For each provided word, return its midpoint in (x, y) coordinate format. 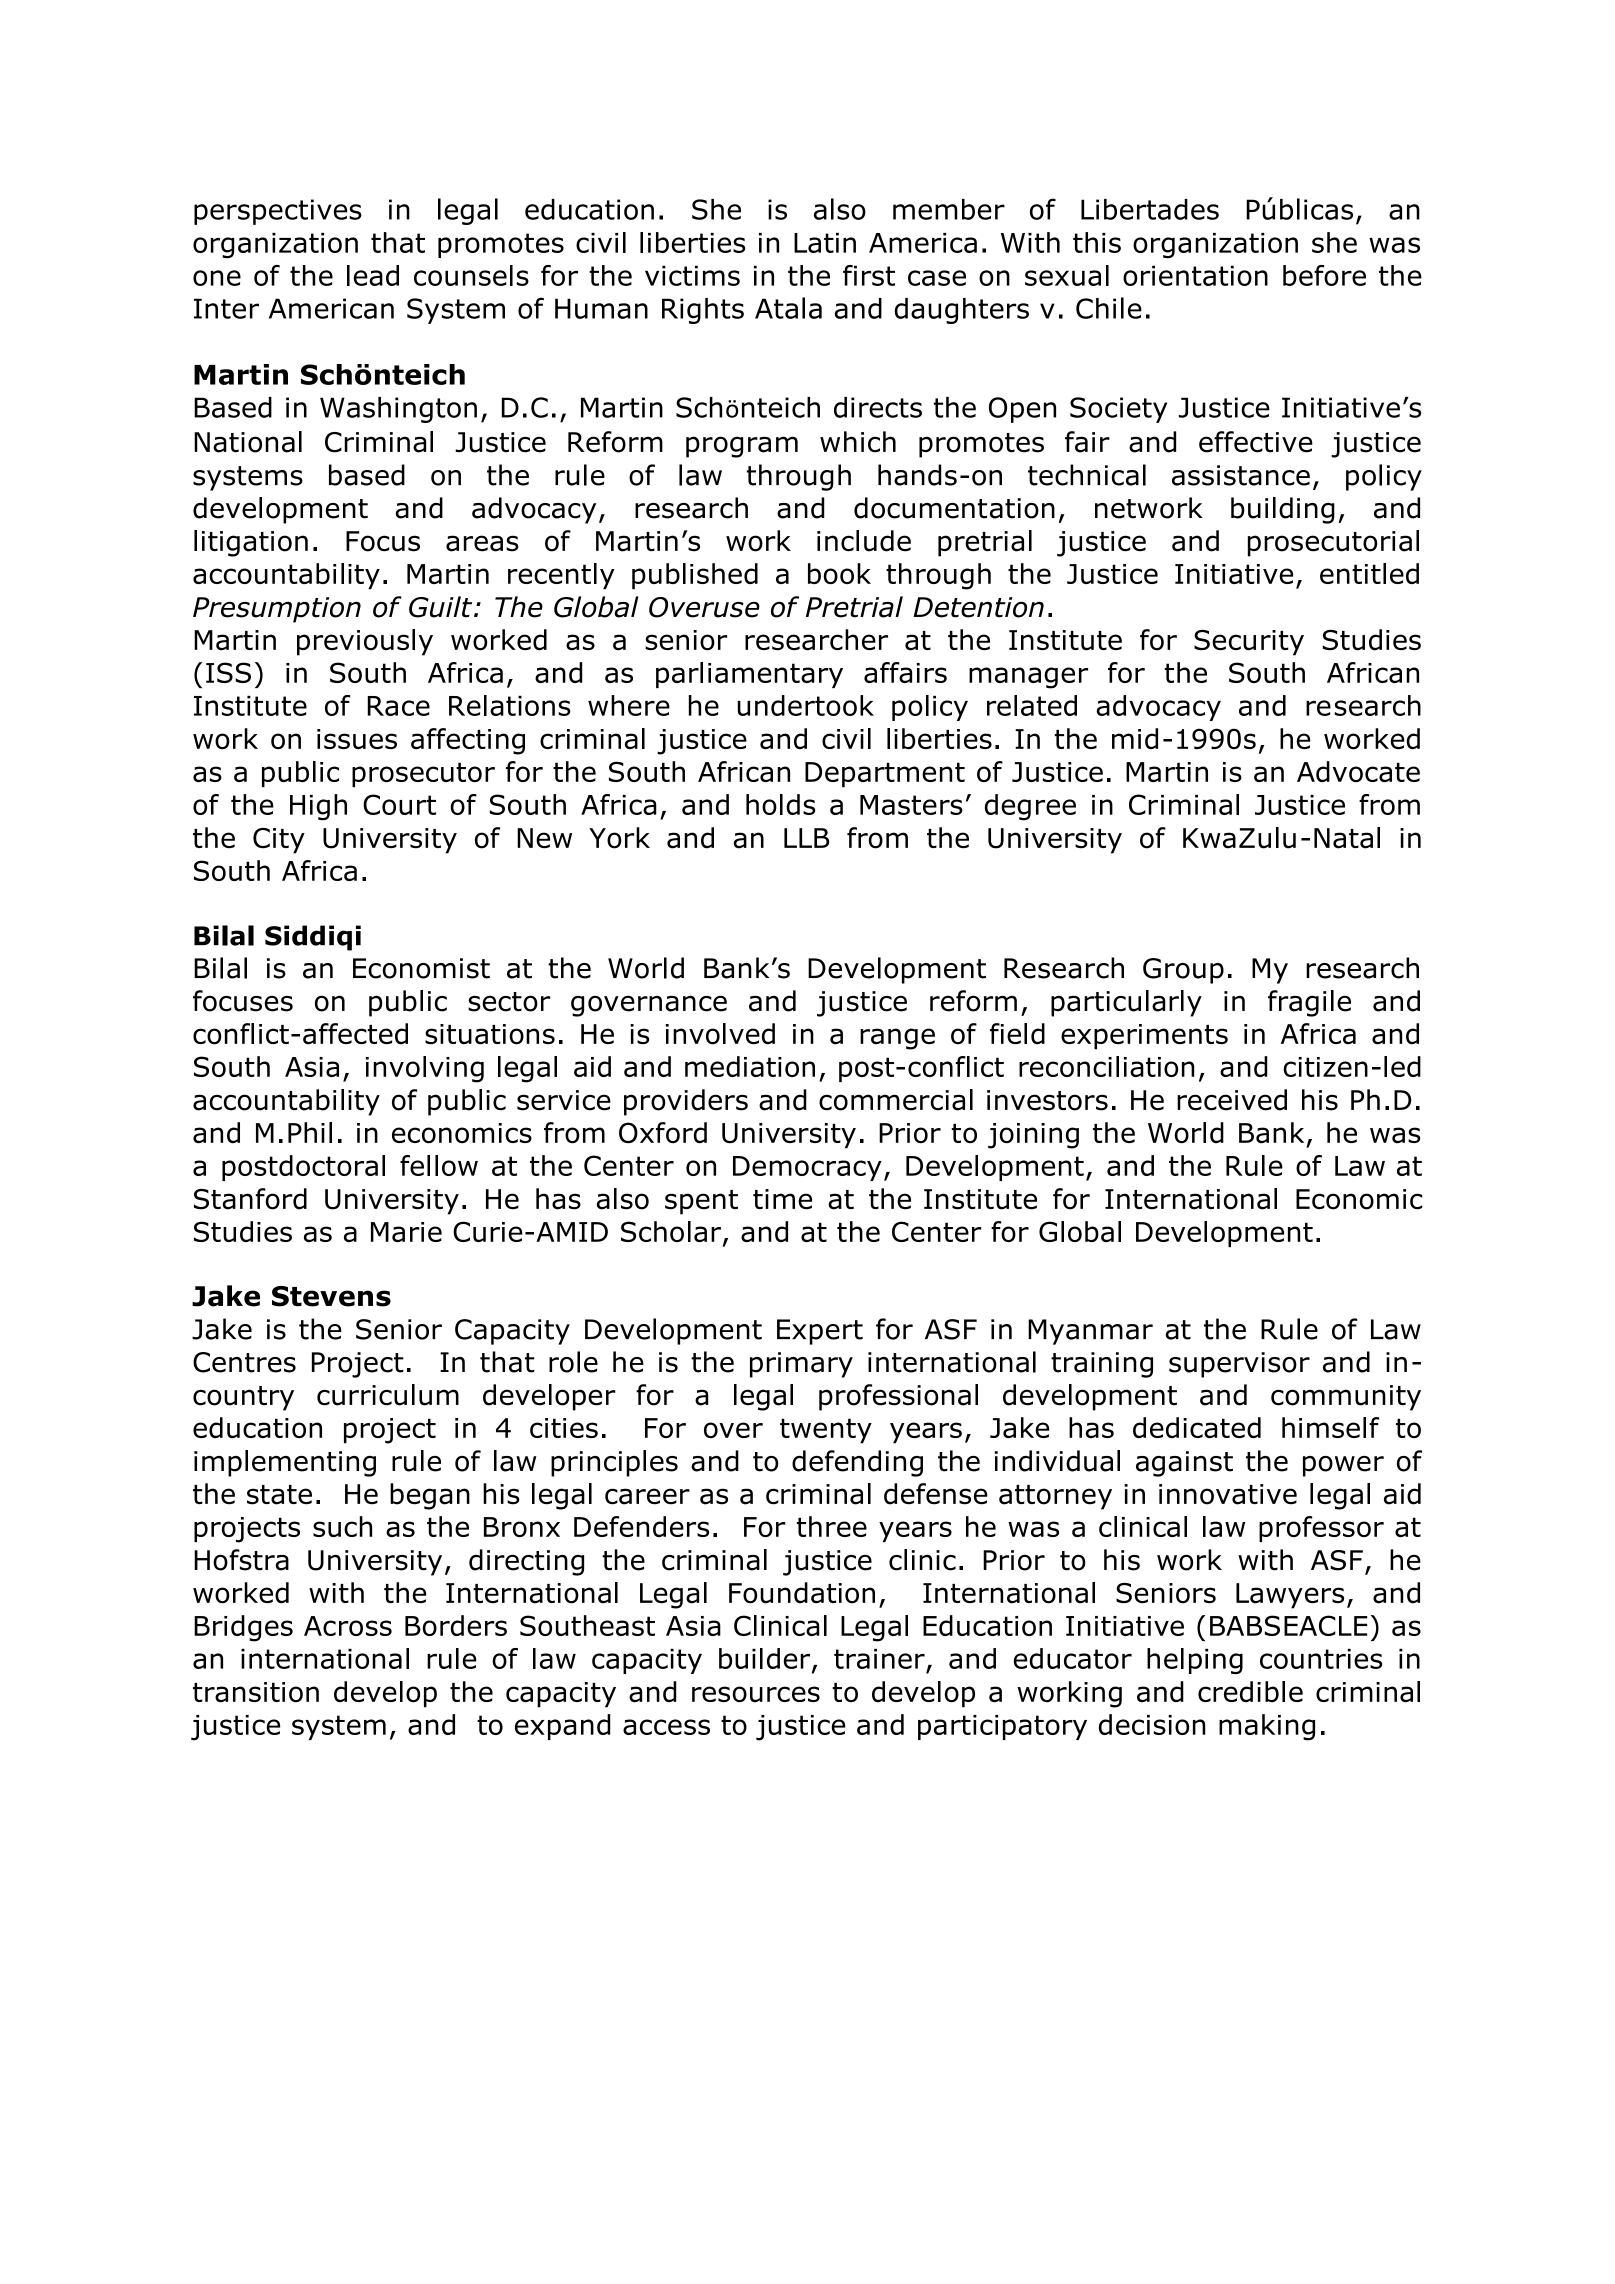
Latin (825, 243)
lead (373, 275)
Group (1183, 971)
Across (348, 1626)
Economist (421, 968)
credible (1250, 1692)
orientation (1195, 275)
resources (756, 1694)
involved (720, 1034)
